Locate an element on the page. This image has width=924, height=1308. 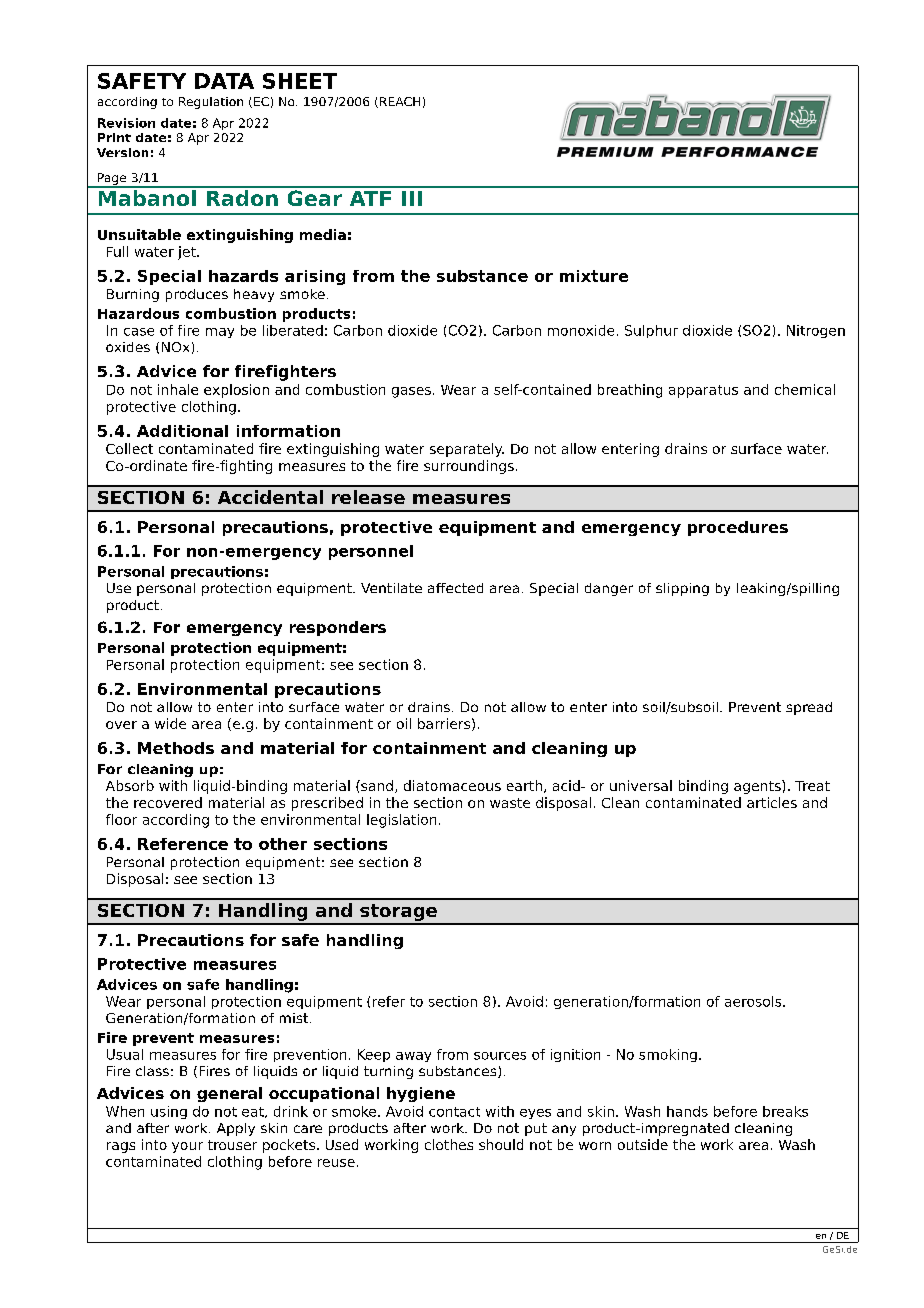
slipping is located at coordinates (682, 589).
